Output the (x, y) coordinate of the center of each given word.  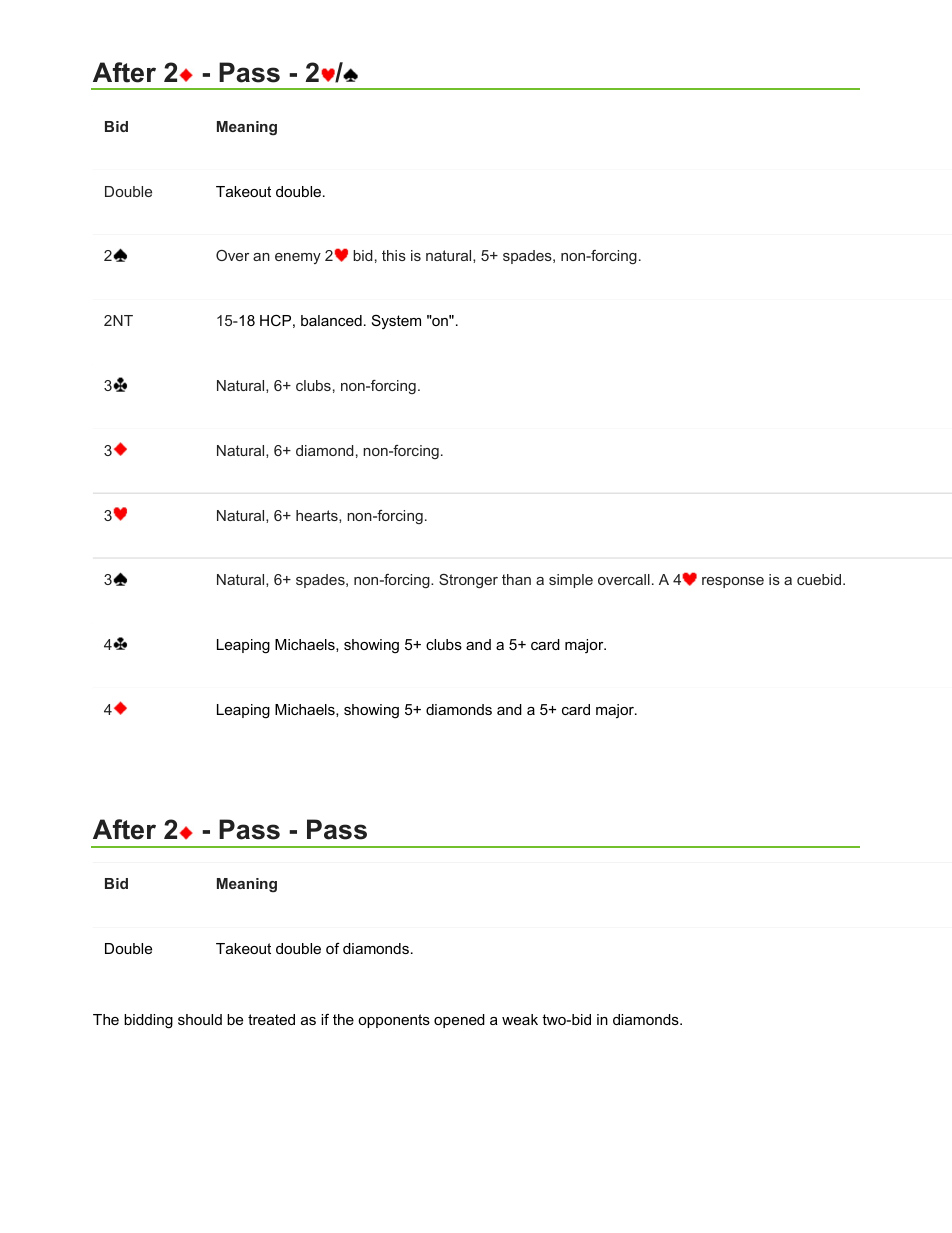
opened (459, 1021)
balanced (331, 320)
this (394, 255)
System (396, 322)
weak (520, 1019)
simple (571, 581)
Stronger (468, 581)
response (733, 582)
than (516, 579)
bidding (148, 1021)
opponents (394, 1021)
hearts (318, 516)
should (200, 1019)
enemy (298, 258)
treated (271, 1019)
